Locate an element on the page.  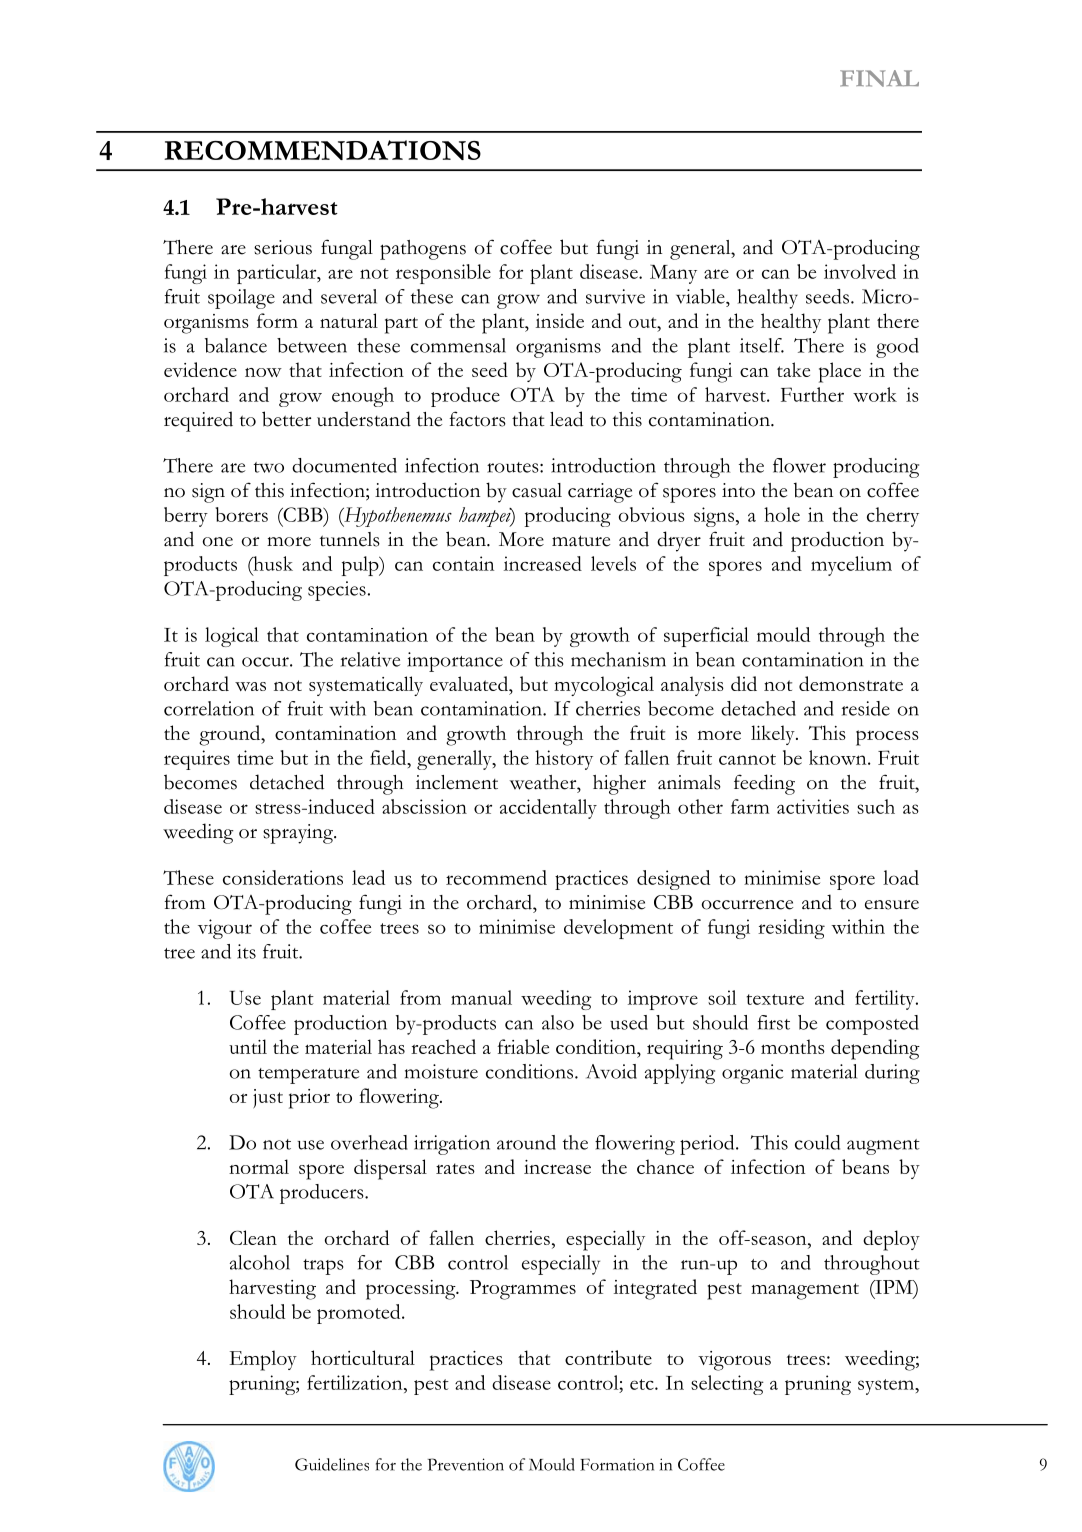
Employ is located at coordinates (263, 1360).
